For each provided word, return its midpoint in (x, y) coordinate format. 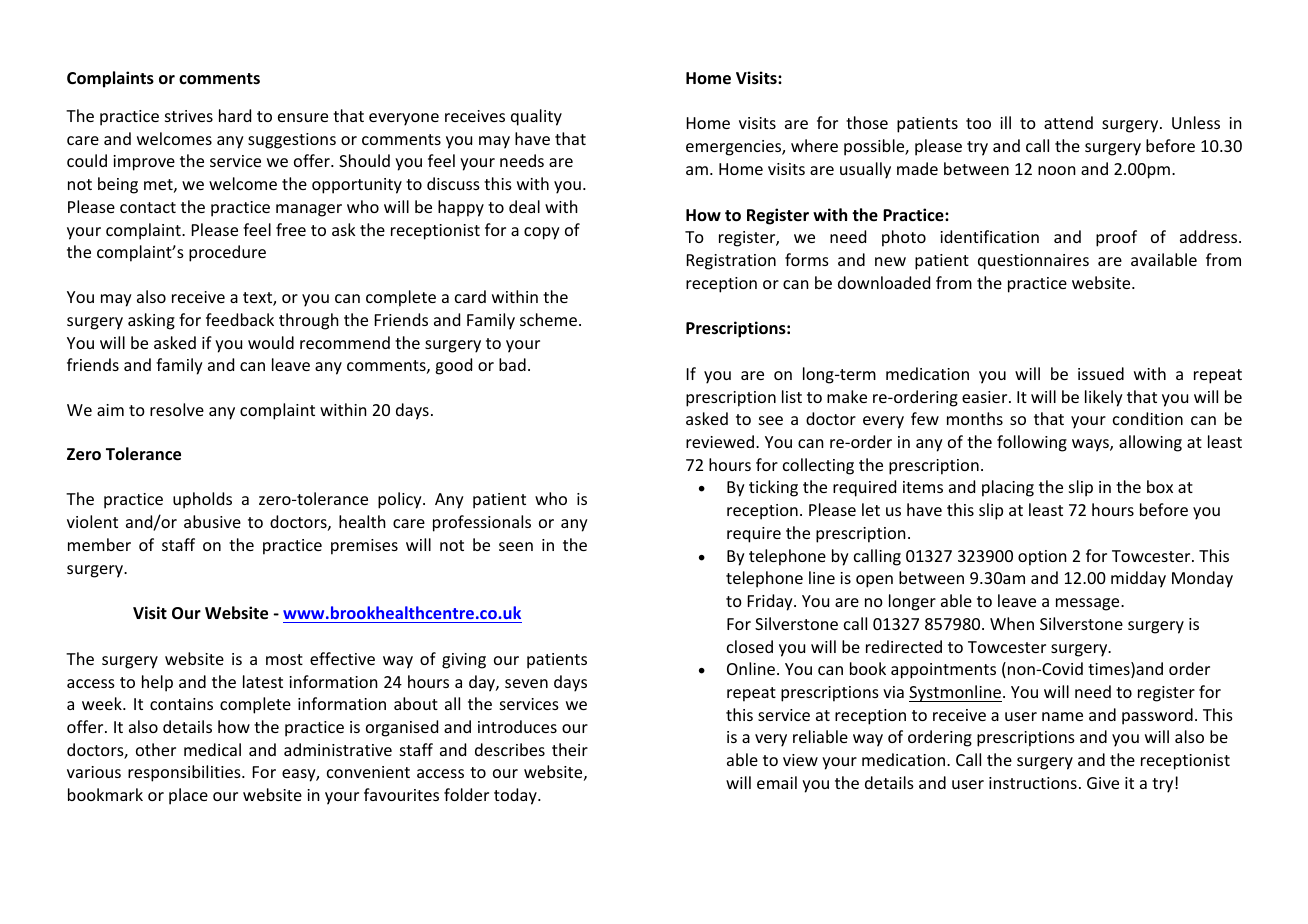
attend (1068, 122)
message (1089, 604)
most (284, 659)
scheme (548, 319)
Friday (771, 602)
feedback (240, 319)
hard (235, 115)
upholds (202, 500)
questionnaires (1033, 262)
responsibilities (185, 773)
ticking (773, 488)
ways (1091, 445)
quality (536, 117)
